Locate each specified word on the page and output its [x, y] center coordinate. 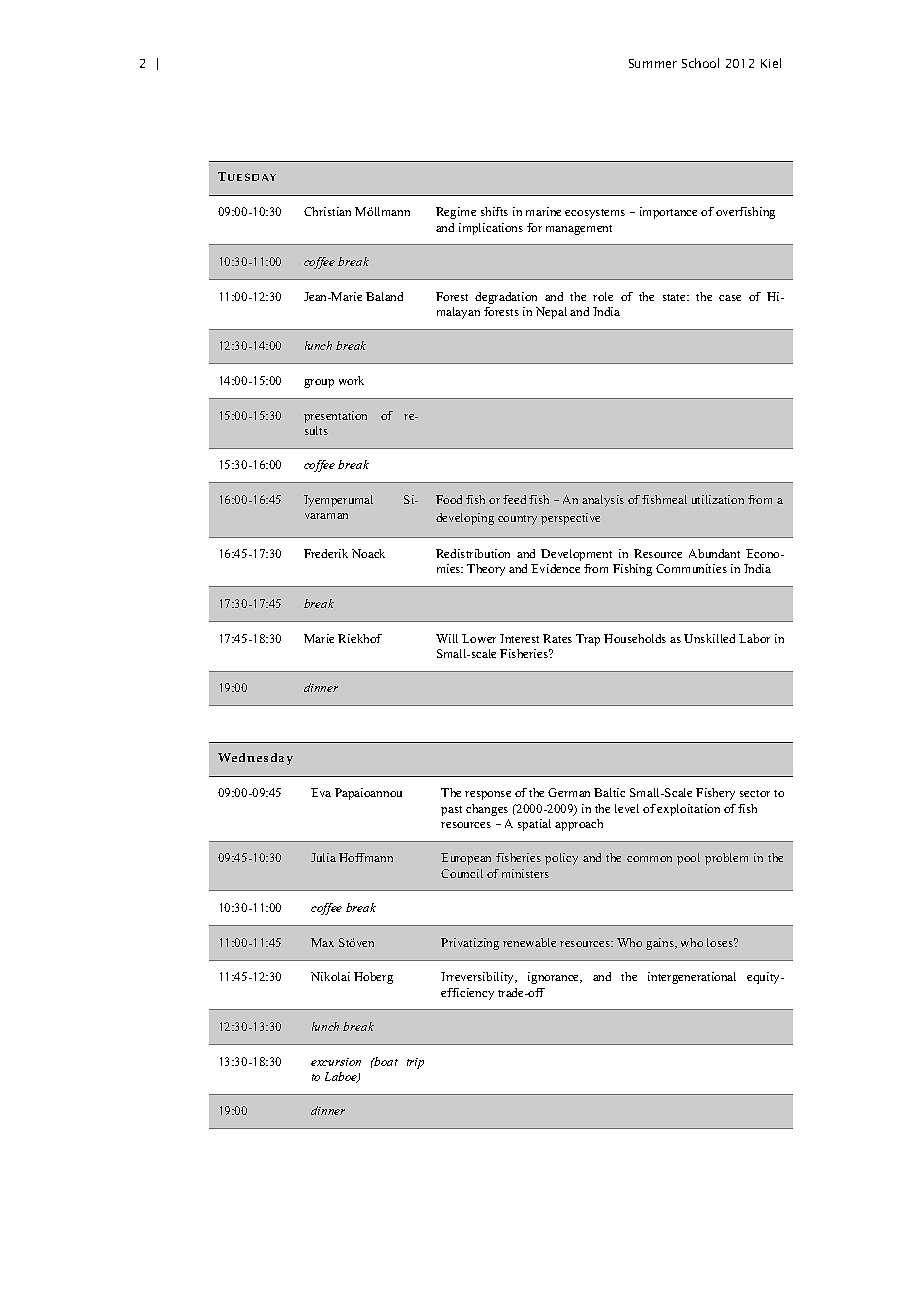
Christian [327, 211]
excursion [336, 1062]
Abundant [714, 553]
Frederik [326, 553]
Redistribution [473, 553]
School [700, 63]
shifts [494, 211]
